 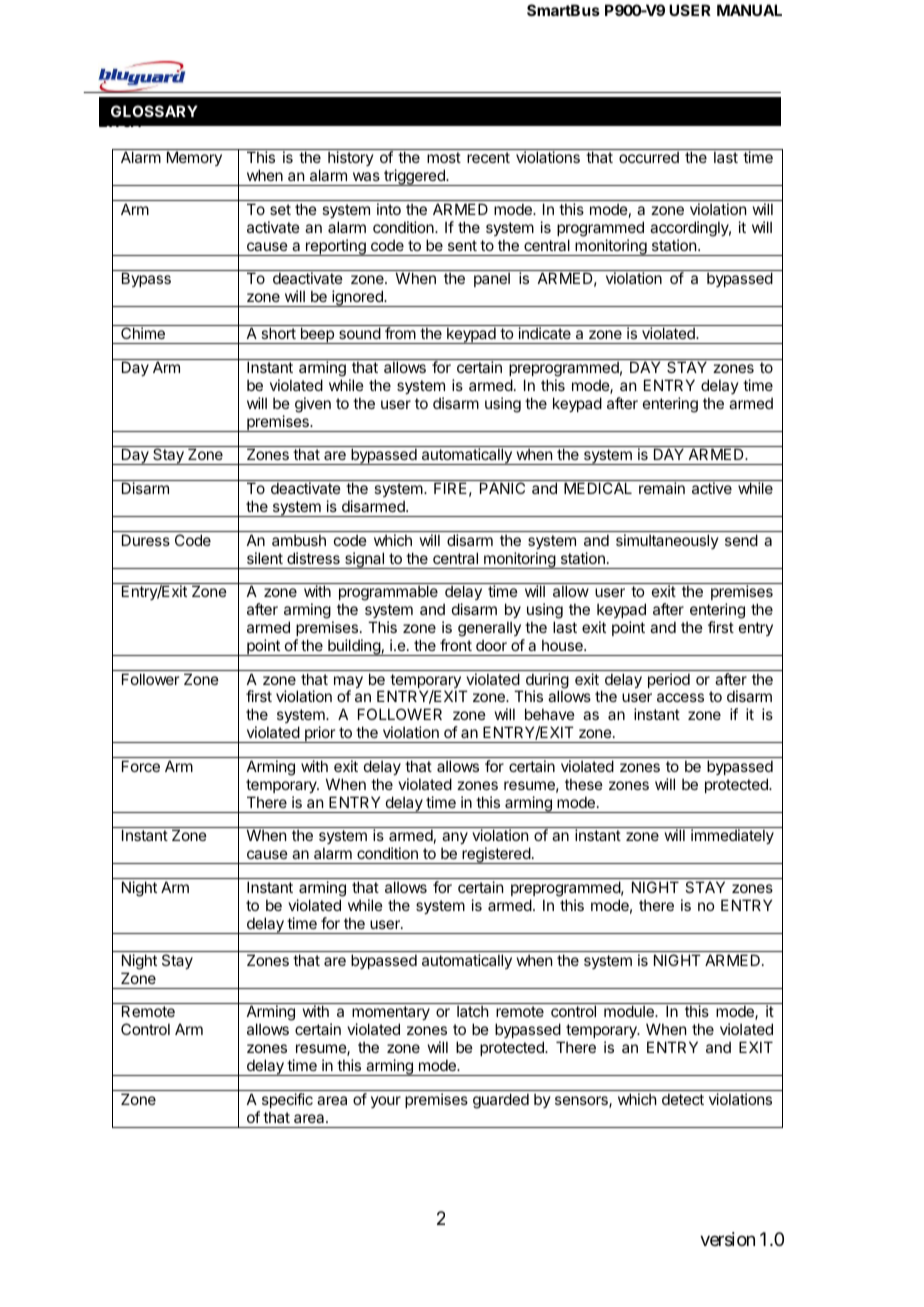 I want to click on most, so click(x=444, y=157).
